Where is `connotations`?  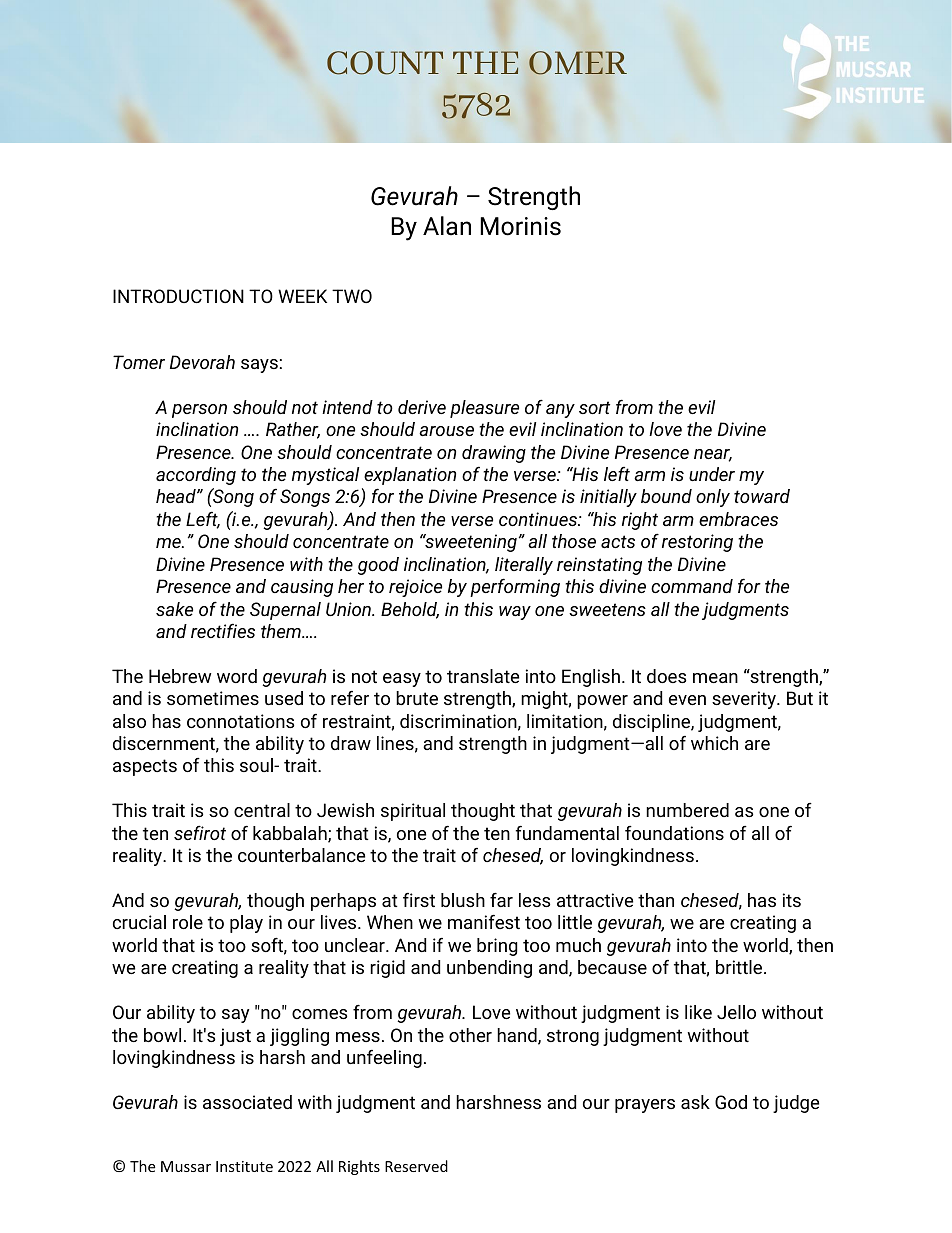
connotations is located at coordinates (240, 721).
